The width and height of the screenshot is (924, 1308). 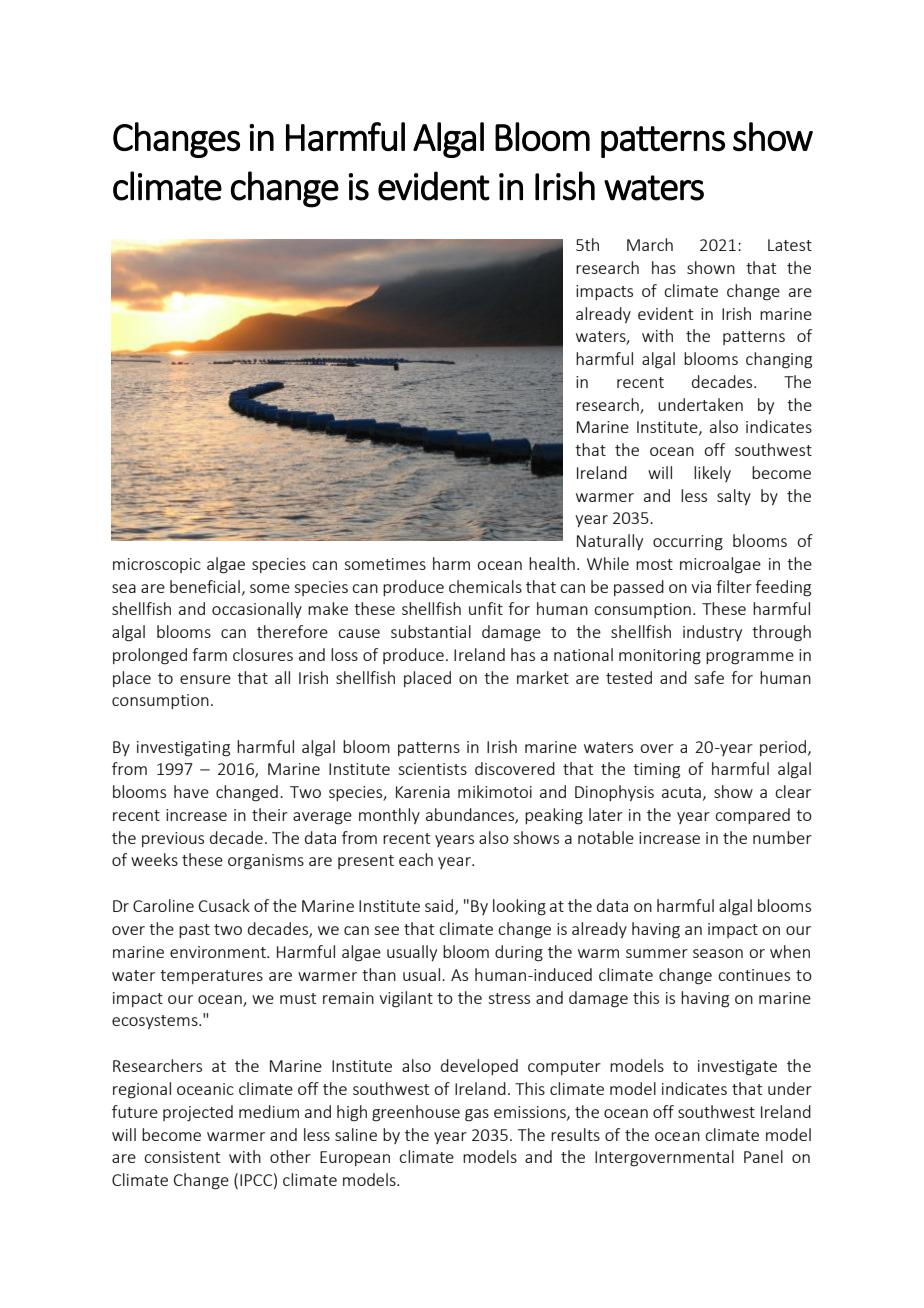 What do you see at coordinates (552, 563) in the screenshot?
I see `health` at bounding box center [552, 563].
